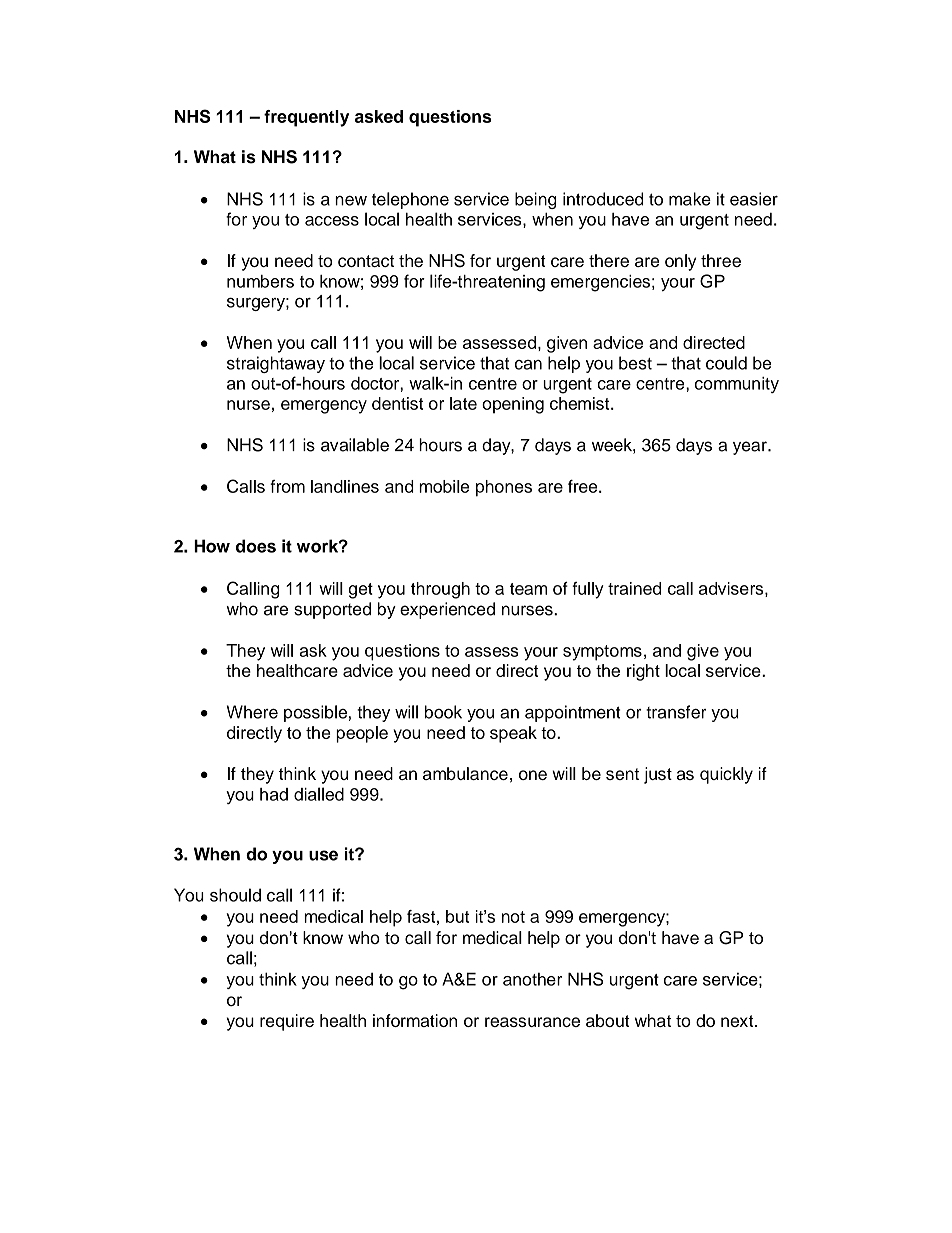 This screenshot has height=1233, width=952. Describe the element at coordinates (658, 775) in the screenshot. I see `just` at that location.
